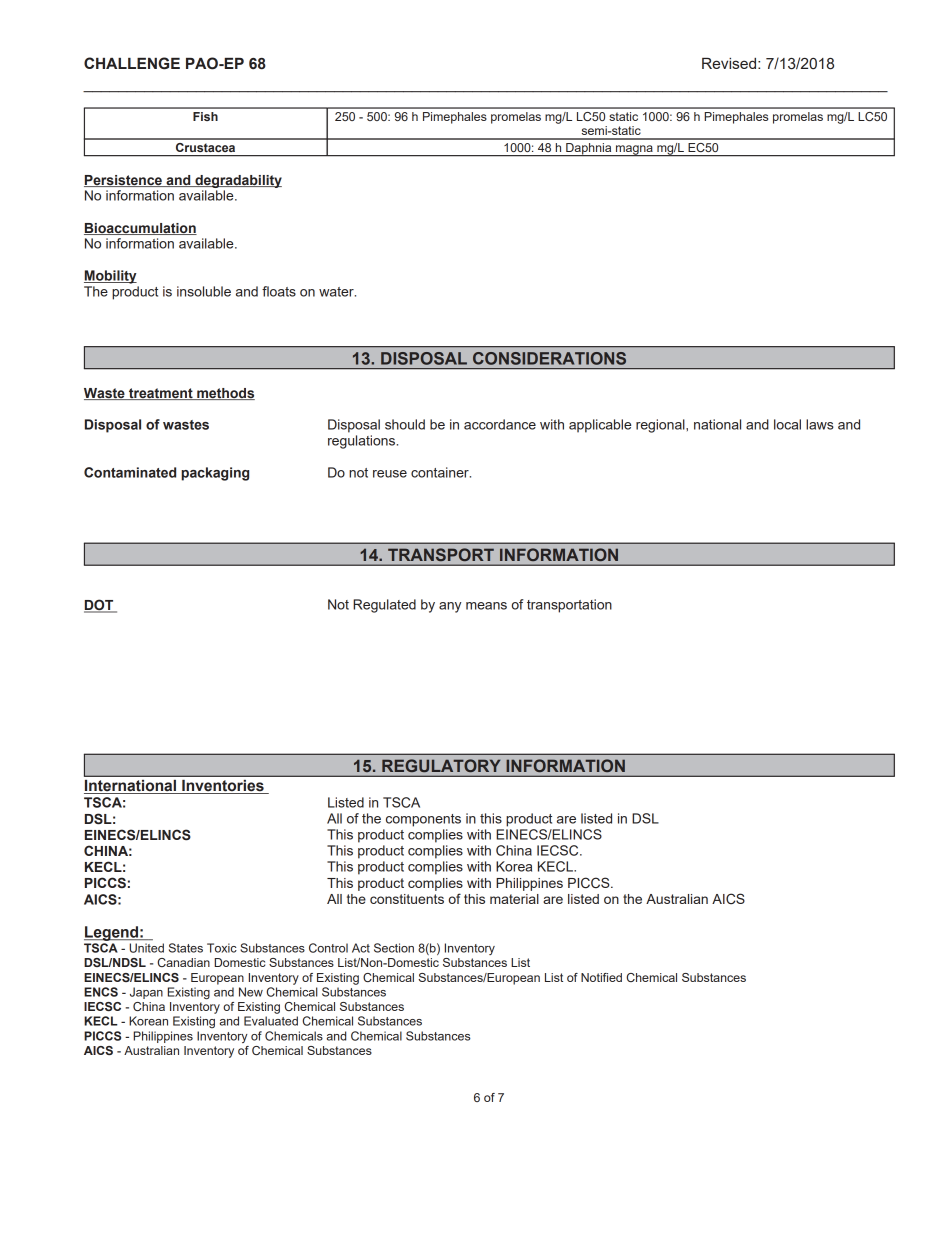  I want to click on Revised, so click(730, 63).
